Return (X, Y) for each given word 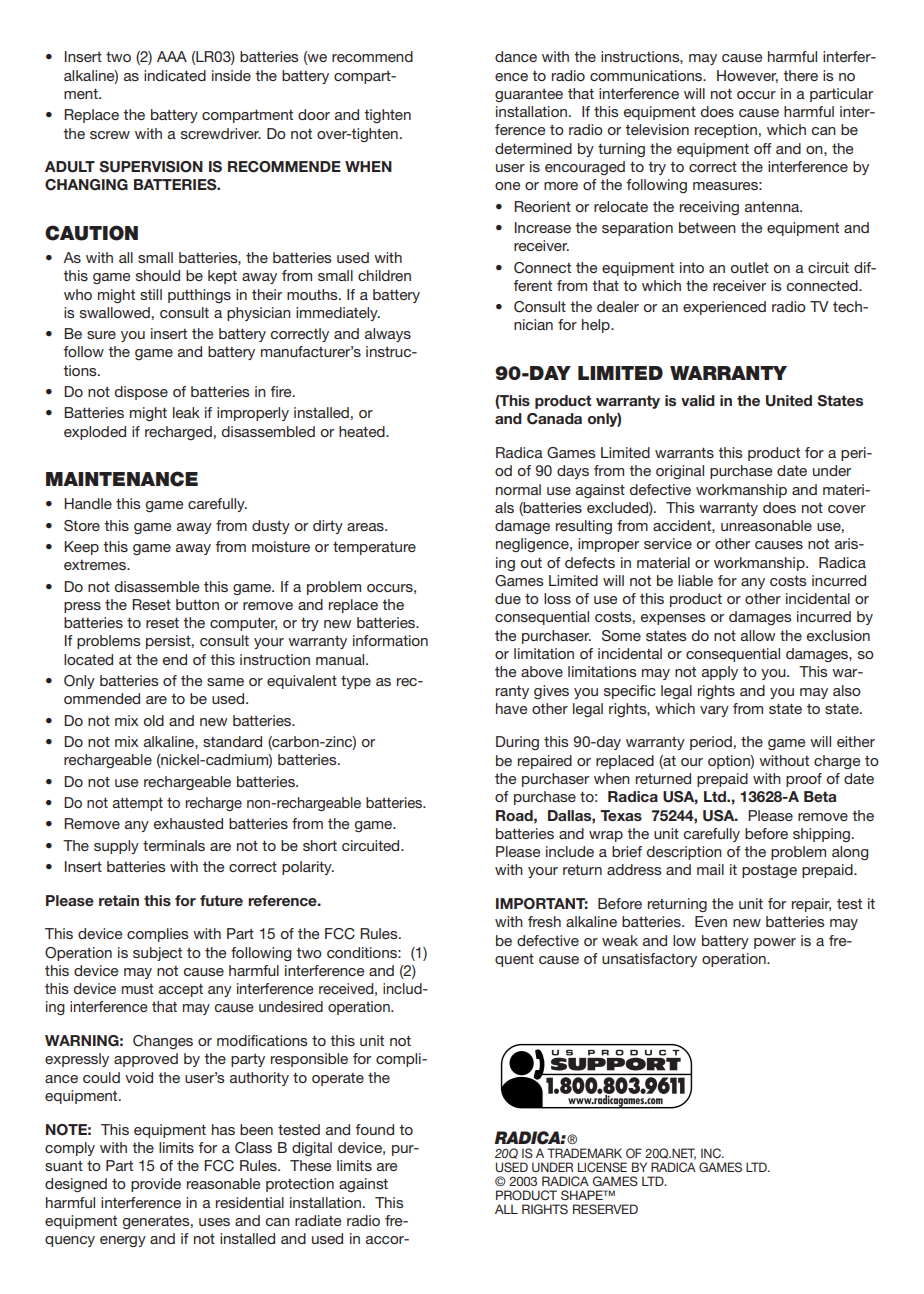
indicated (175, 75)
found (375, 1129)
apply (720, 673)
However (747, 76)
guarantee (529, 95)
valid (698, 400)
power (775, 943)
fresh (544, 921)
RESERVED (605, 1209)
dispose (141, 393)
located (88, 659)
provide (156, 1185)
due (508, 598)
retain (119, 900)
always (388, 335)
